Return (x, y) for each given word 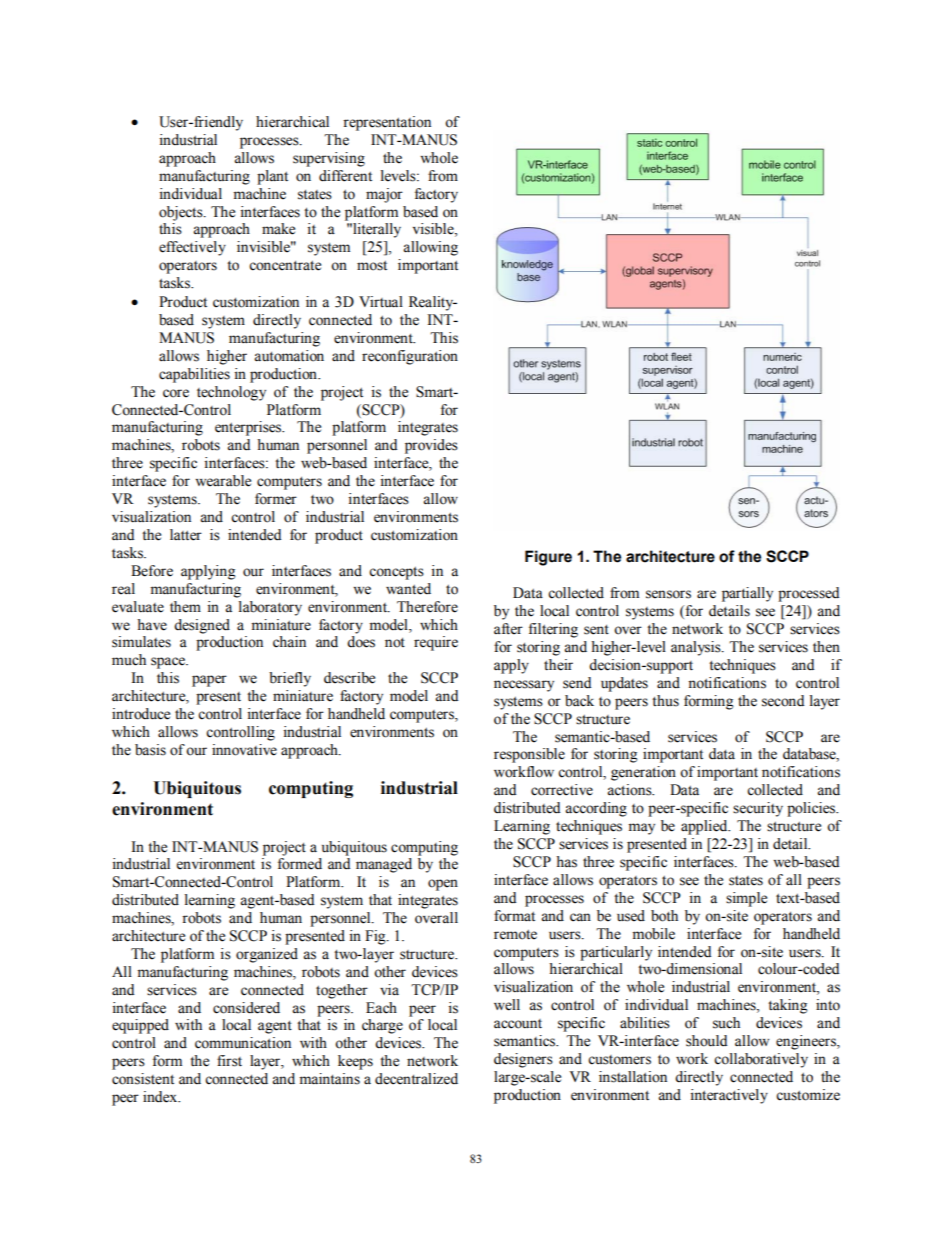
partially (747, 594)
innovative (244, 750)
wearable (223, 481)
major (384, 195)
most (372, 266)
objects (182, 213)
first (229, 1061)
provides (431, 446)
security (758, 809)
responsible (529, 755)
